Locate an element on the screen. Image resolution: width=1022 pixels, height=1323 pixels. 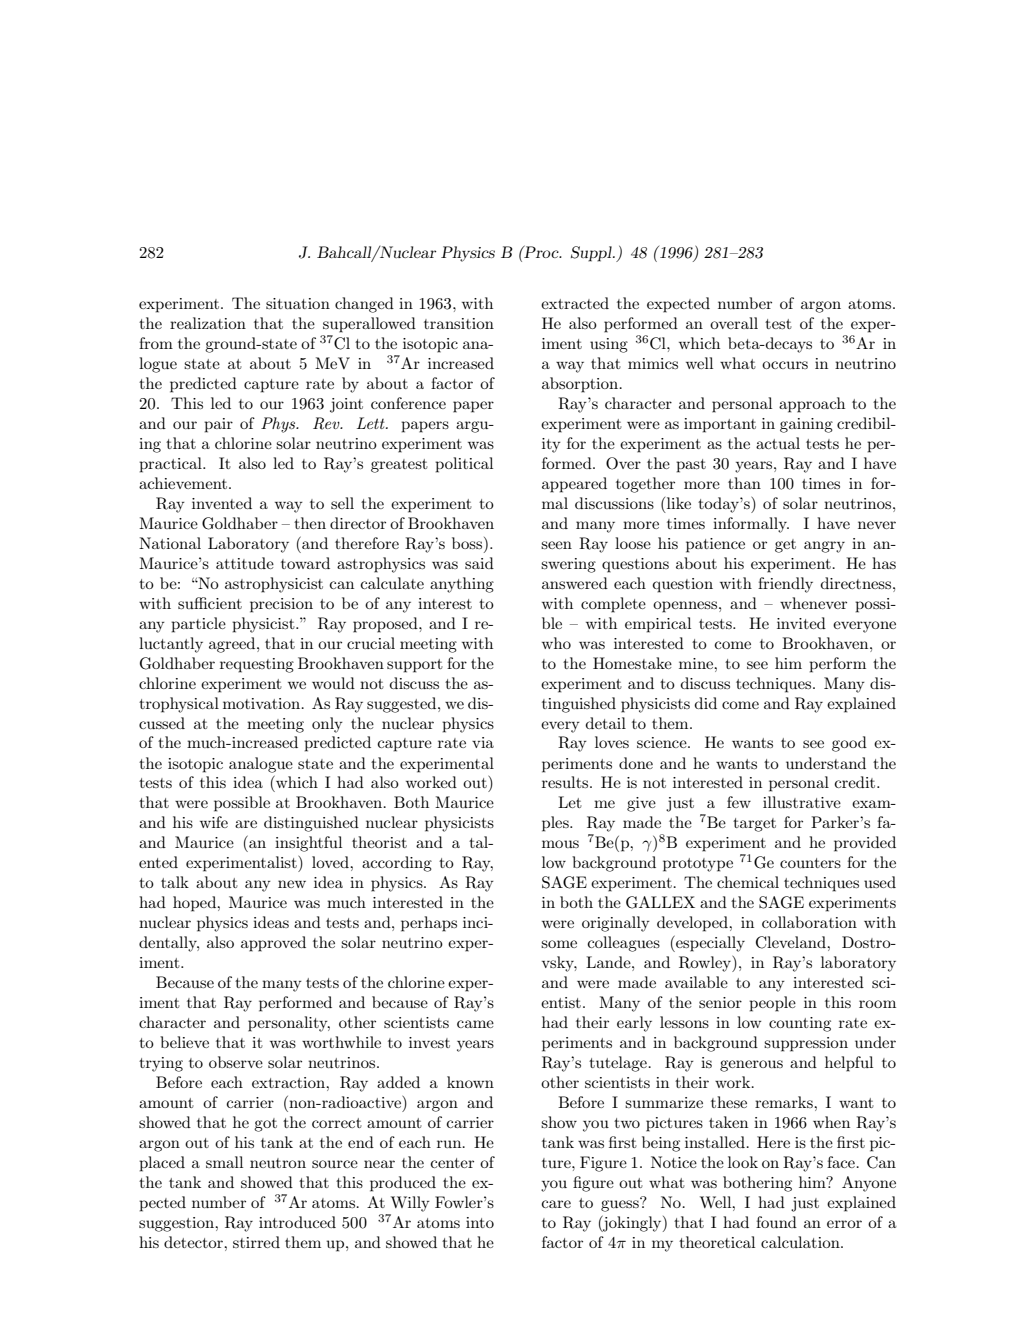
some is located at coordinates (559, 944).
